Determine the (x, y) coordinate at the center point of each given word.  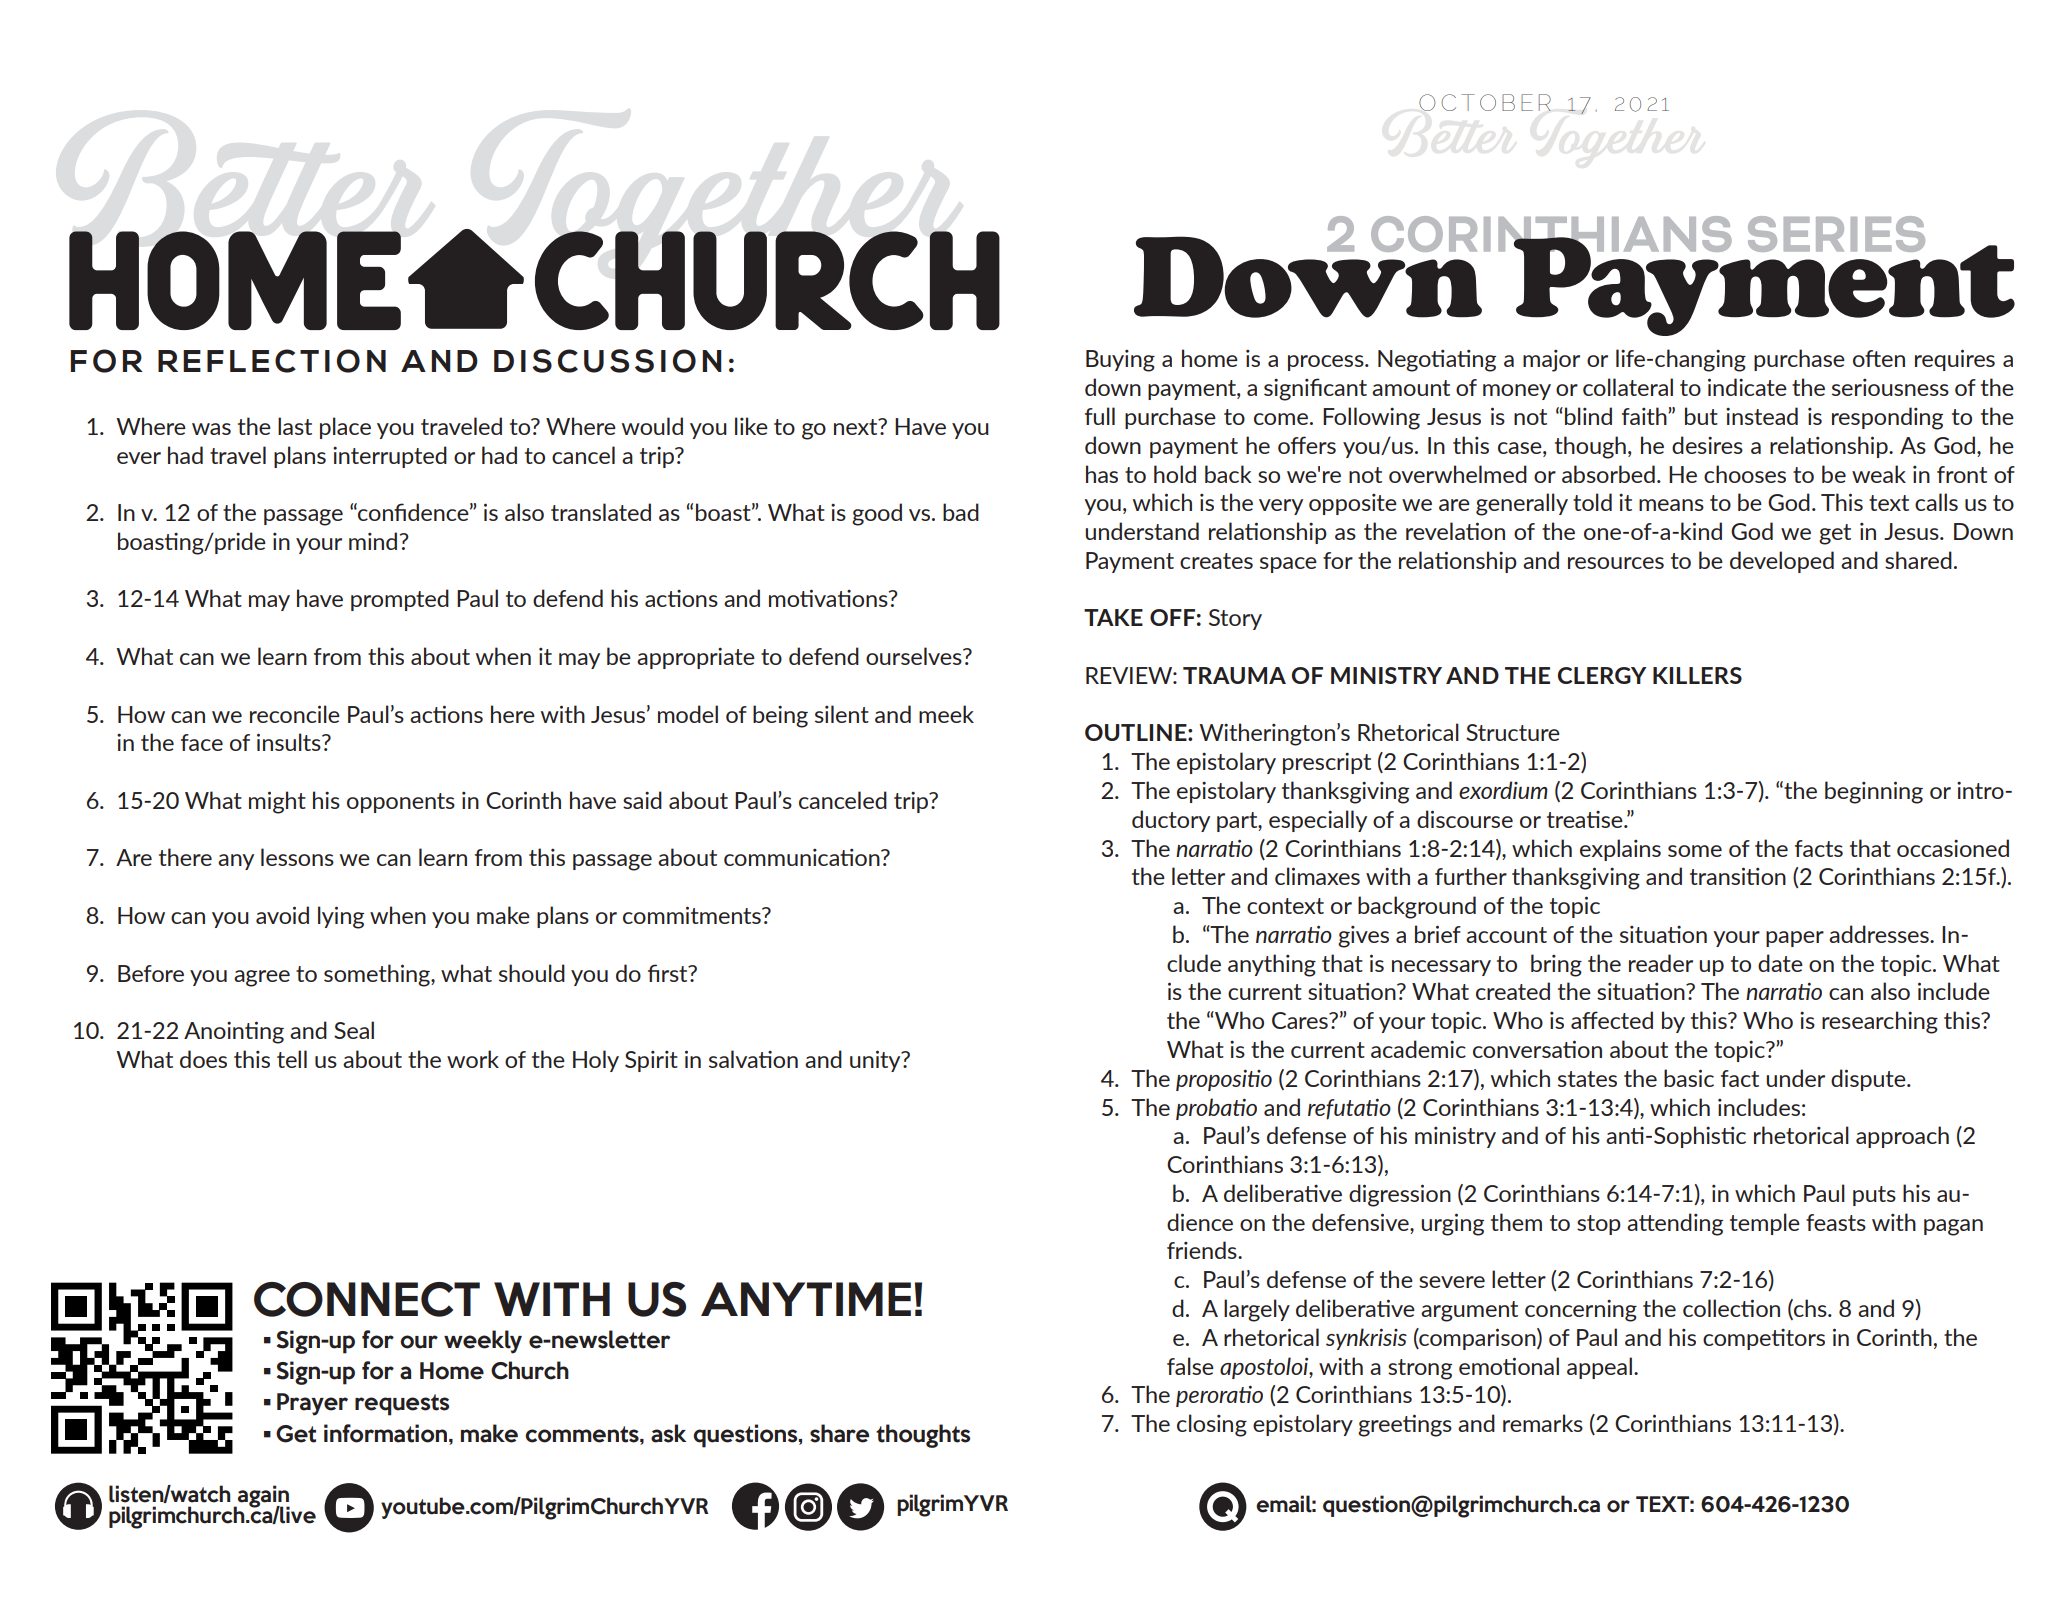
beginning (1874, 792)
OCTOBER (1485, 102)
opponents (401, 803)
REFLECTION (272, 361)
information (387, 1433)
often (1879, 358)
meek (946, 714)
